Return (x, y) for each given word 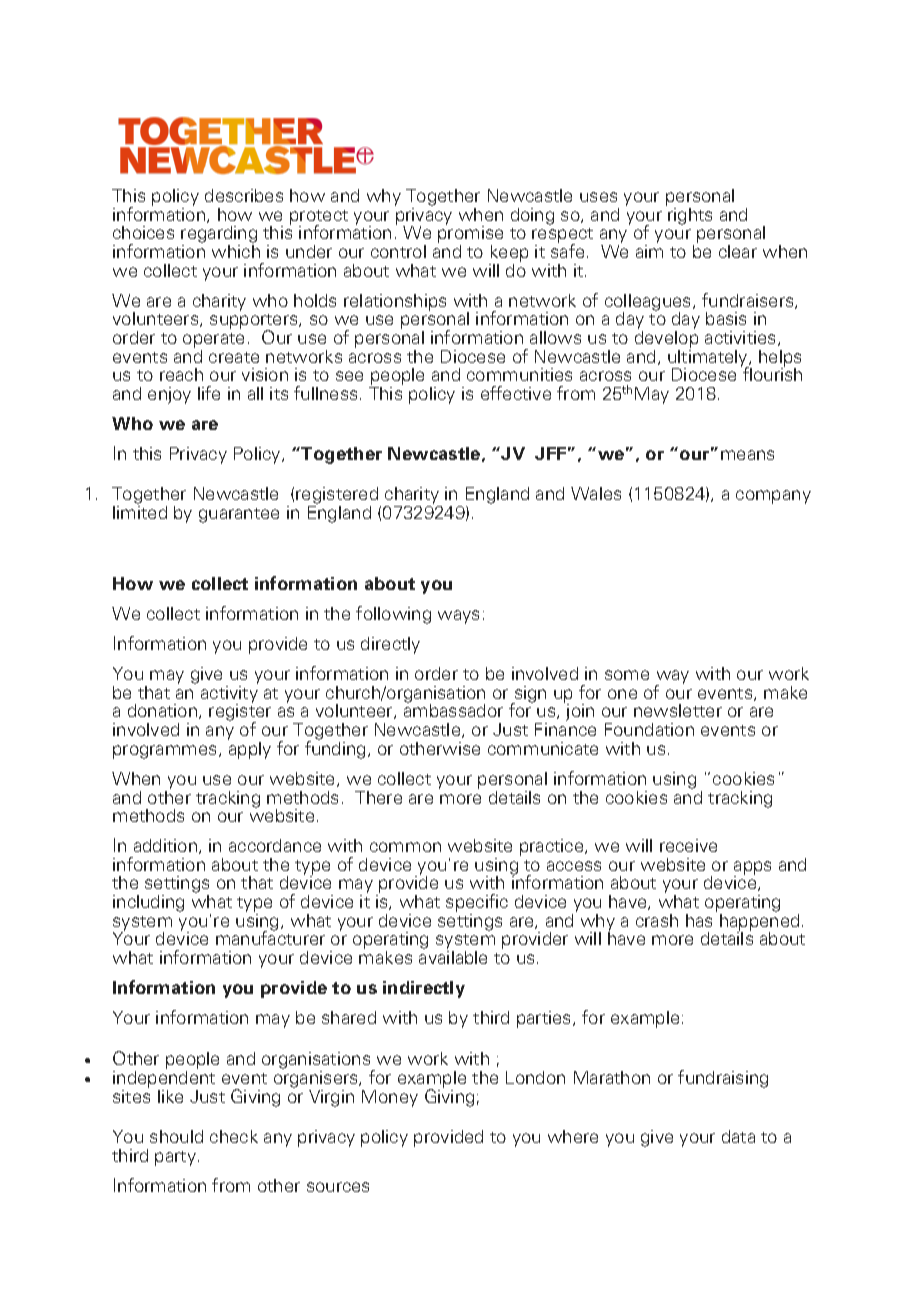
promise (470, 235)
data (738, 1136)
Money (390, 1098)
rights (690, 216)
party (177, 1158)
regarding (219, 236)
